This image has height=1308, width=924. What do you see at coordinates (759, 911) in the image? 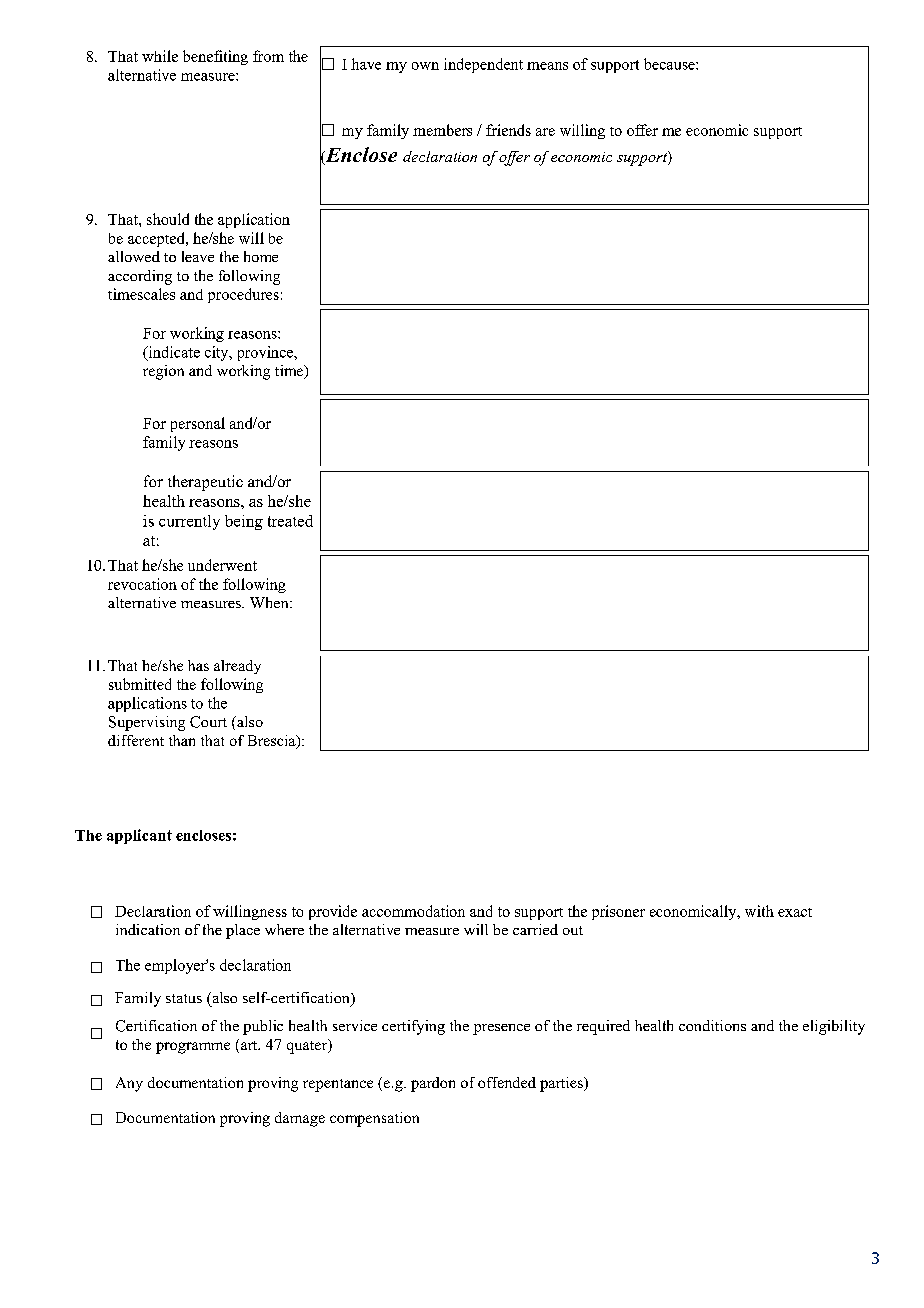
I see `with` at bounding box center [759, 911].
